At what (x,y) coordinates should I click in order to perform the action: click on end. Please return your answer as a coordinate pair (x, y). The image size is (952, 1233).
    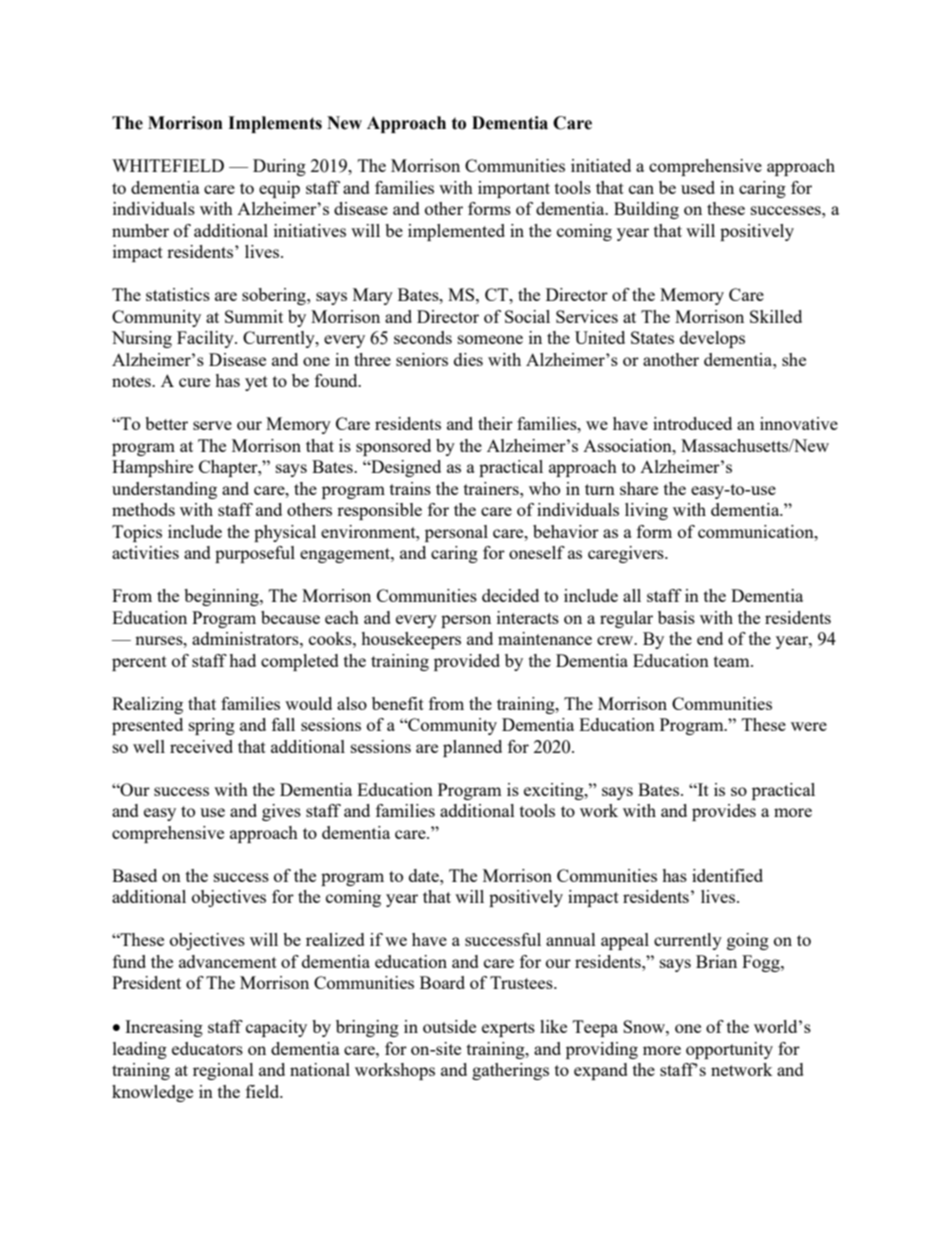
    Looking at the image, I should click on (710, 638).
